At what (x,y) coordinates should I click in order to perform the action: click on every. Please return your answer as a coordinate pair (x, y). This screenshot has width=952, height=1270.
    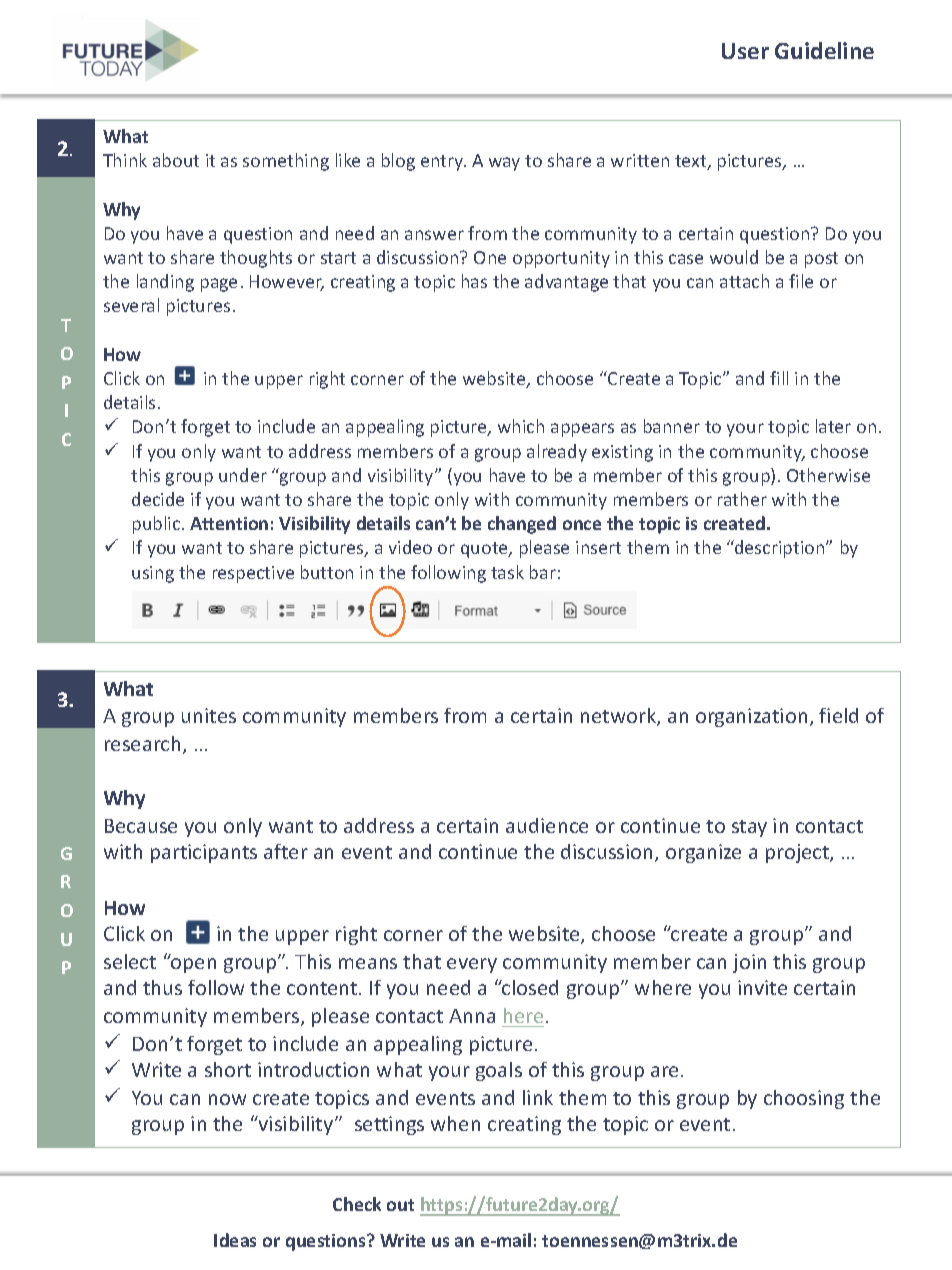
    Looking at the image, I should click on (472, 965).
